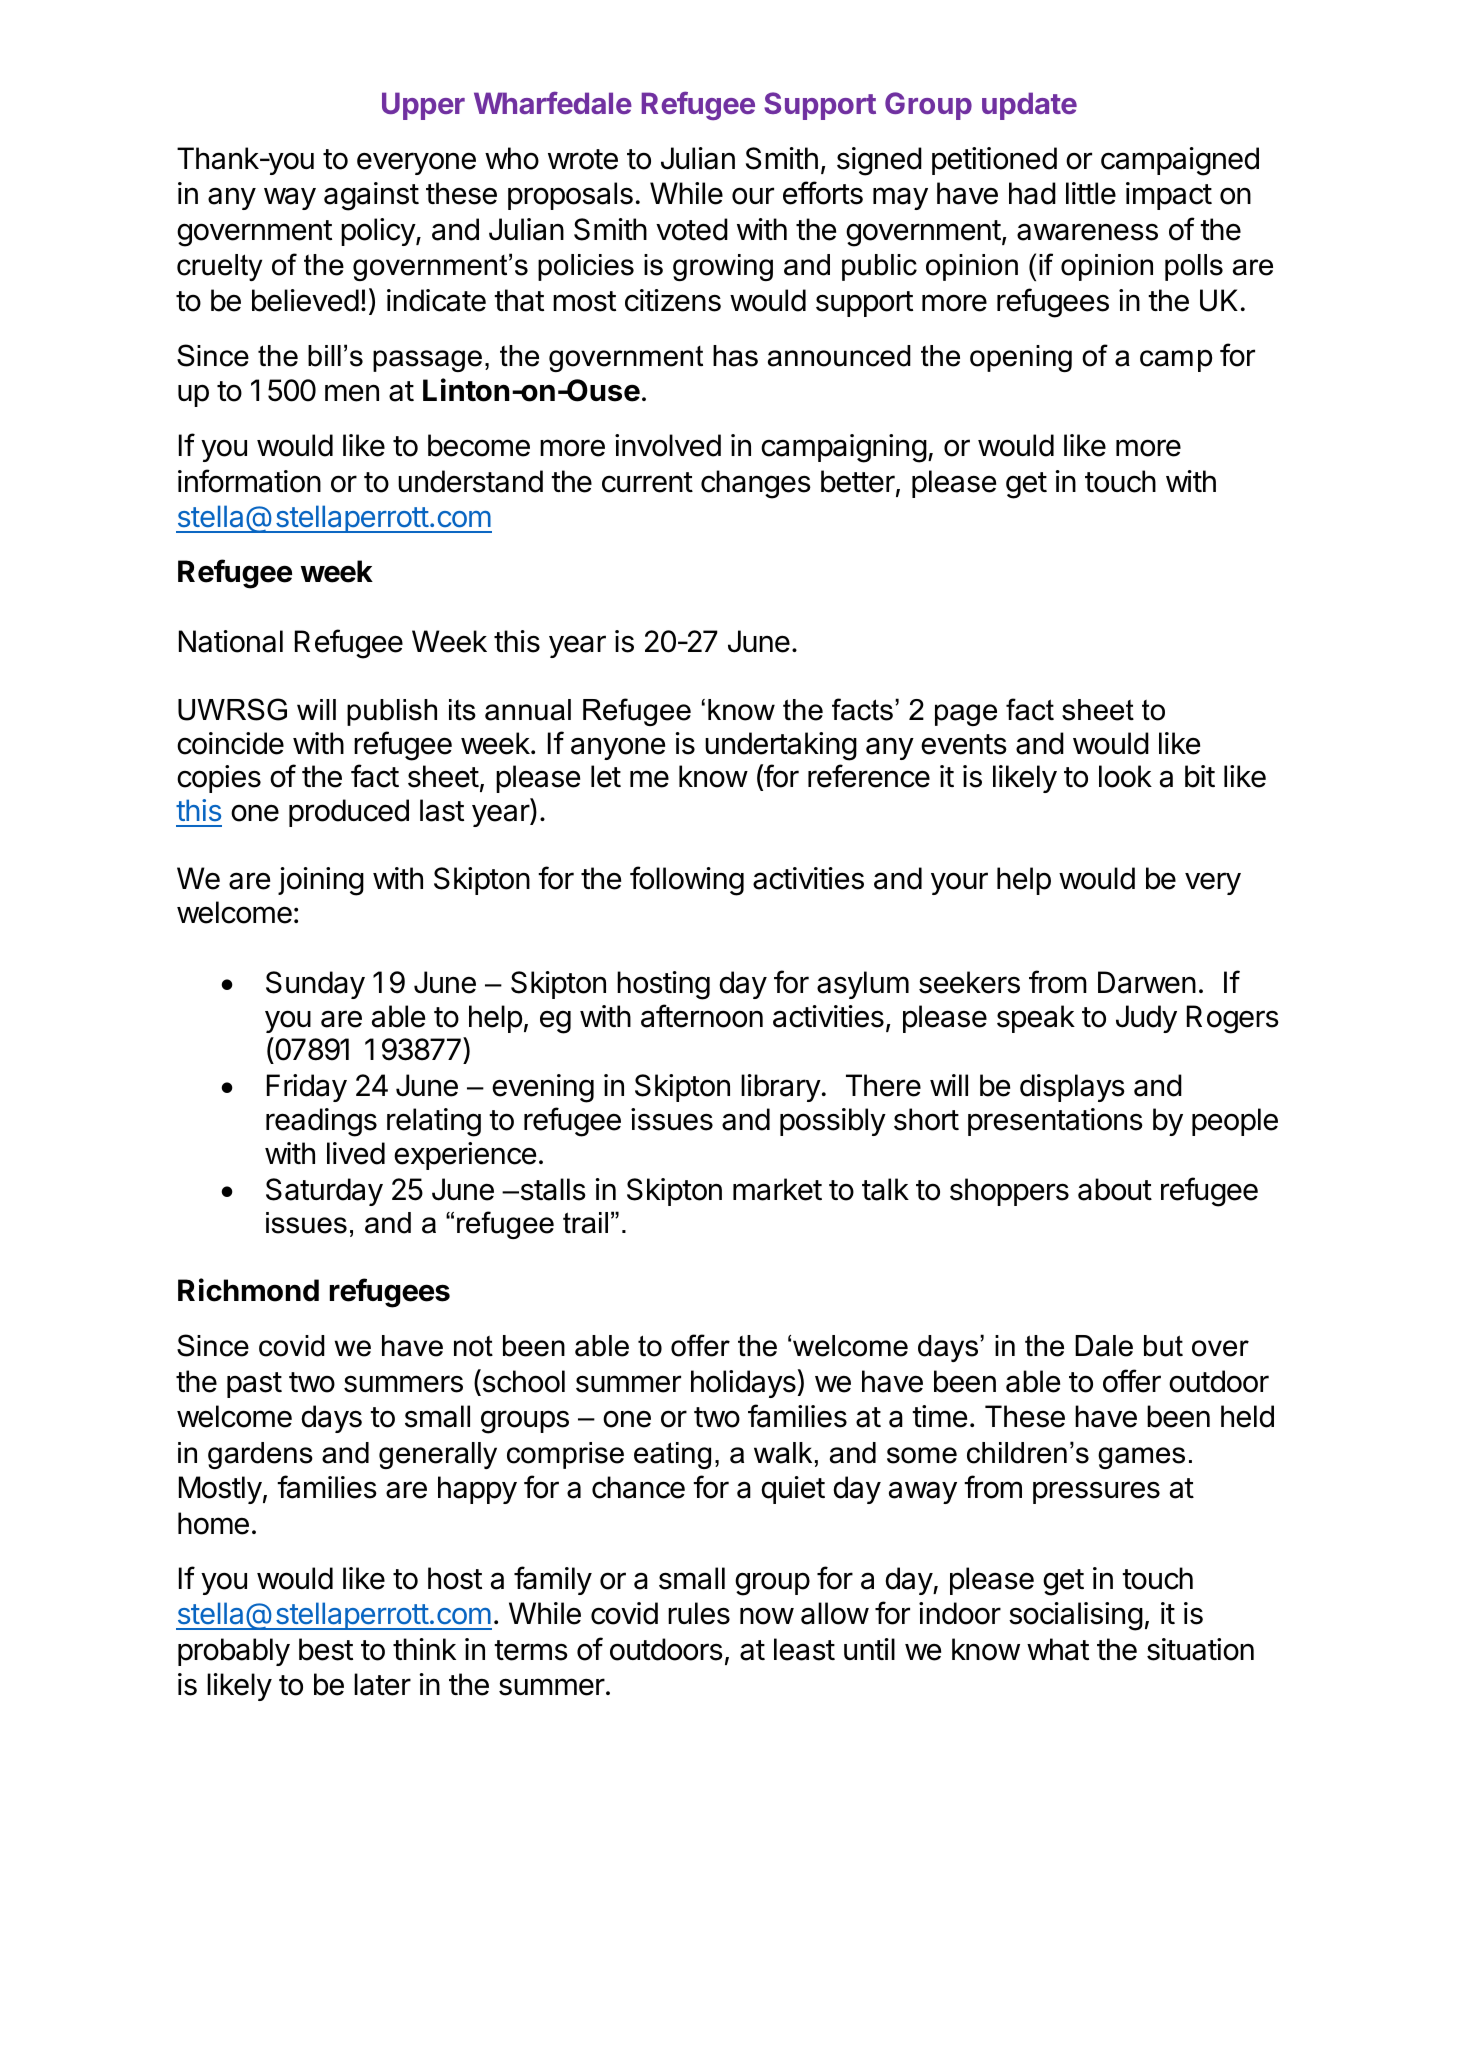  I want to click on little, so click(1091, 193).
